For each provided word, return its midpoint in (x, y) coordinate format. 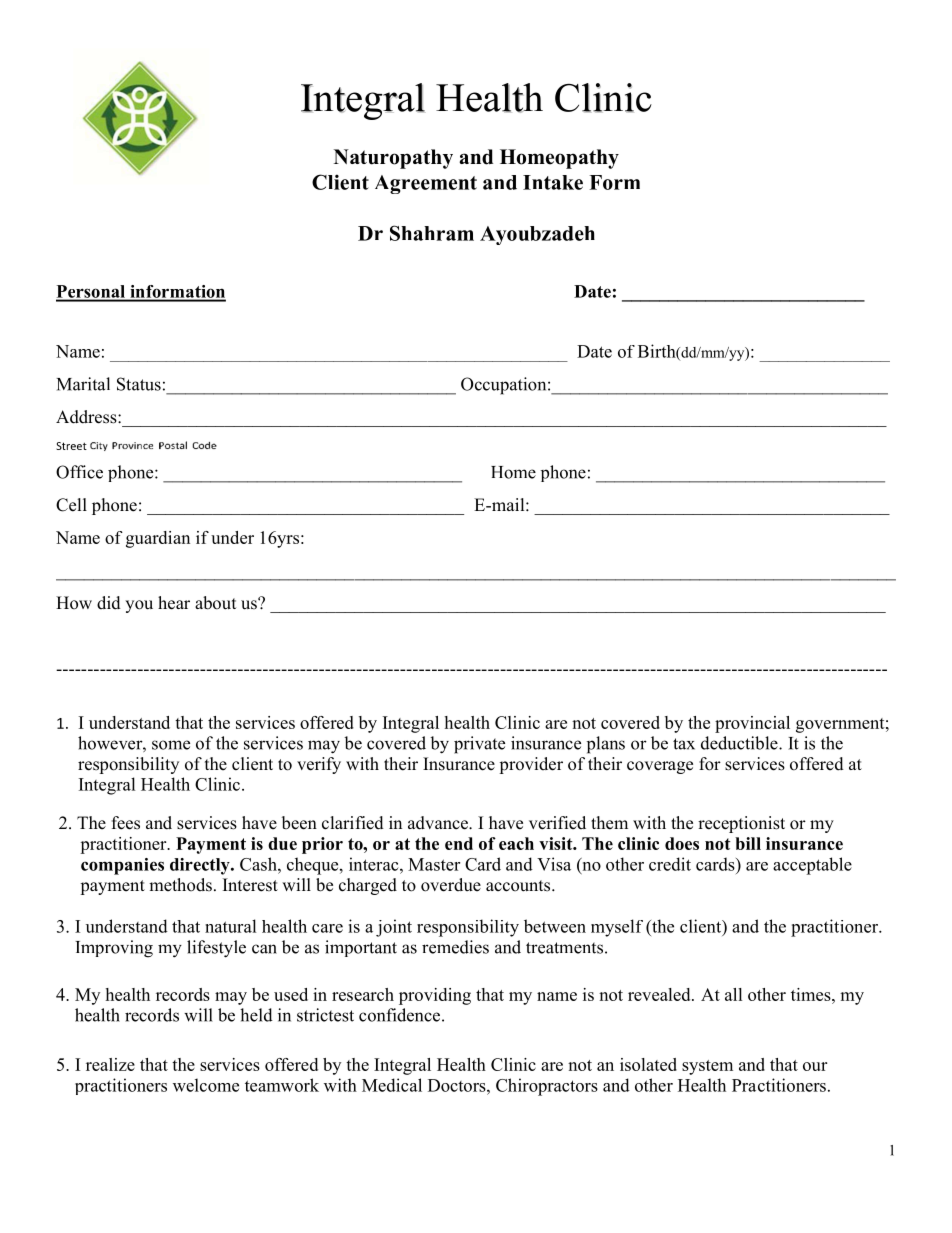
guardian (158, 539)
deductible (740, 743)
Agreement (426, 184)
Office (79, 472)
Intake (553, 182)
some (171, 745)
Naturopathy (393, 159)
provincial (752, 724)
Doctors (458, 1085)
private (479, 745)
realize (110, 1064)
